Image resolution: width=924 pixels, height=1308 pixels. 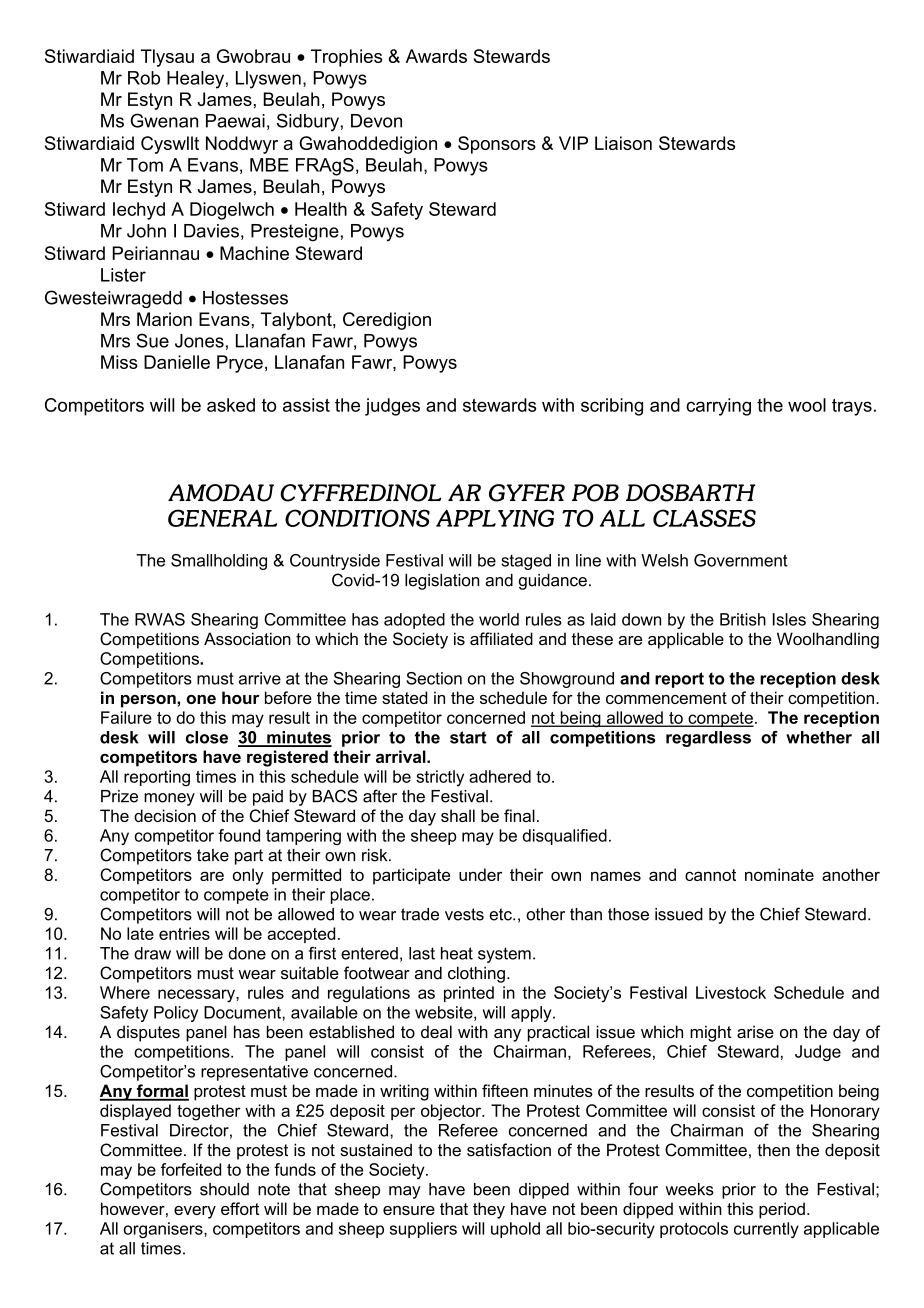 What do you see at coordinates (779, 874) in the screenshot?
I see `nominate` at bounding box center [779, 874].
